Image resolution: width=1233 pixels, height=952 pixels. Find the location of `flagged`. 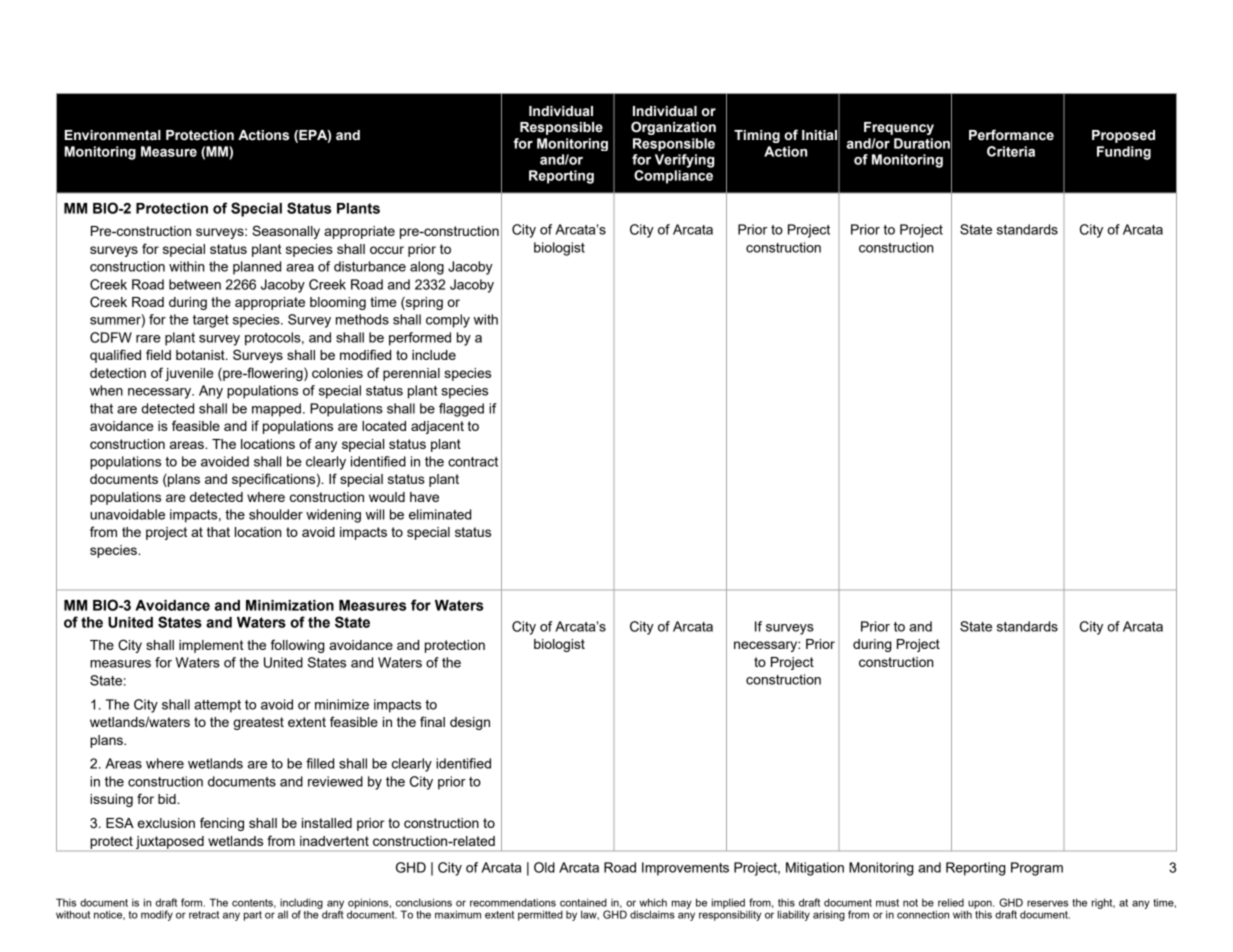

flagged is located at coordinates (461, 410).
